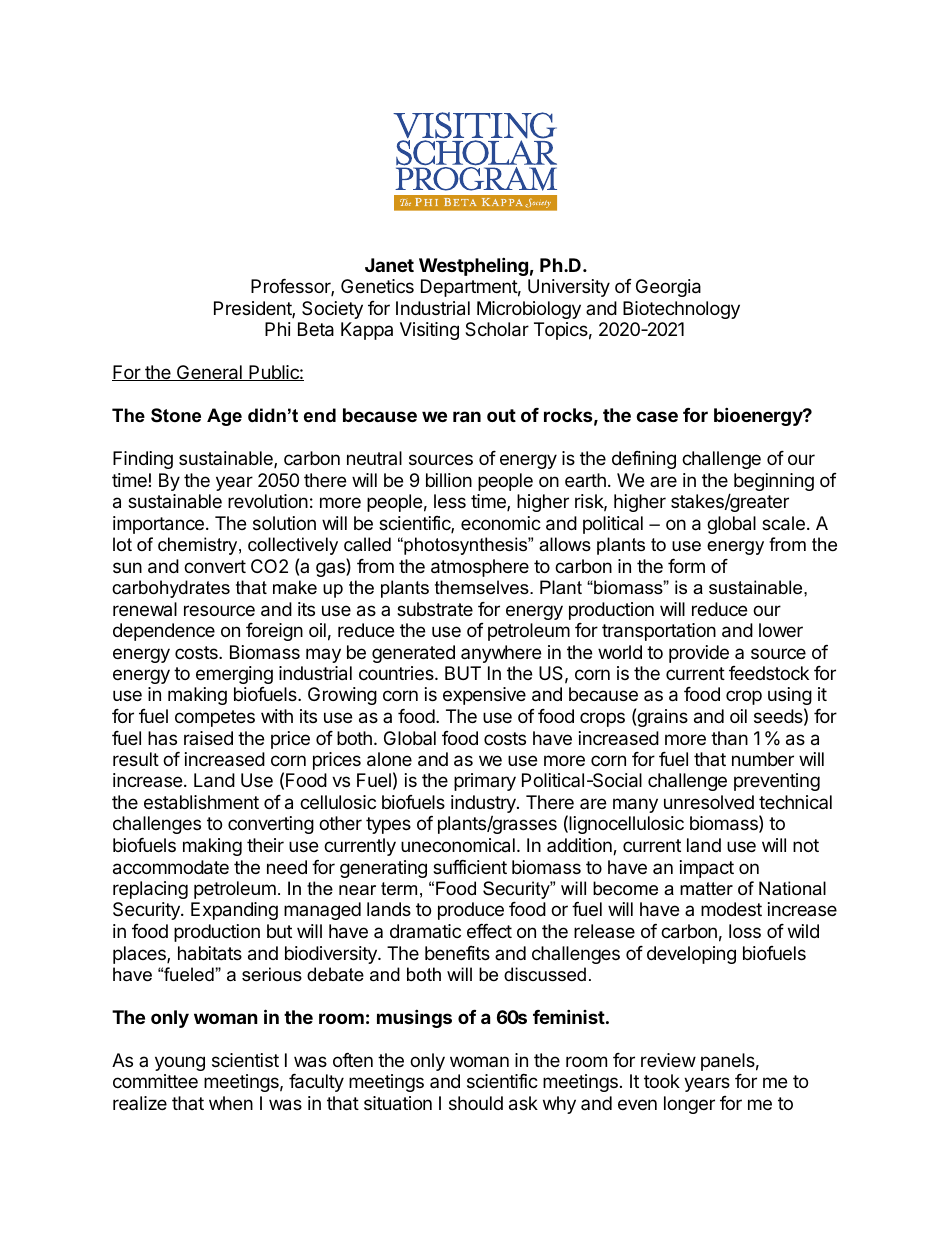  What do you see at coordinates (709, 802) in the screenshot?
I see `unresolved` at bounding box center [709, 802].
